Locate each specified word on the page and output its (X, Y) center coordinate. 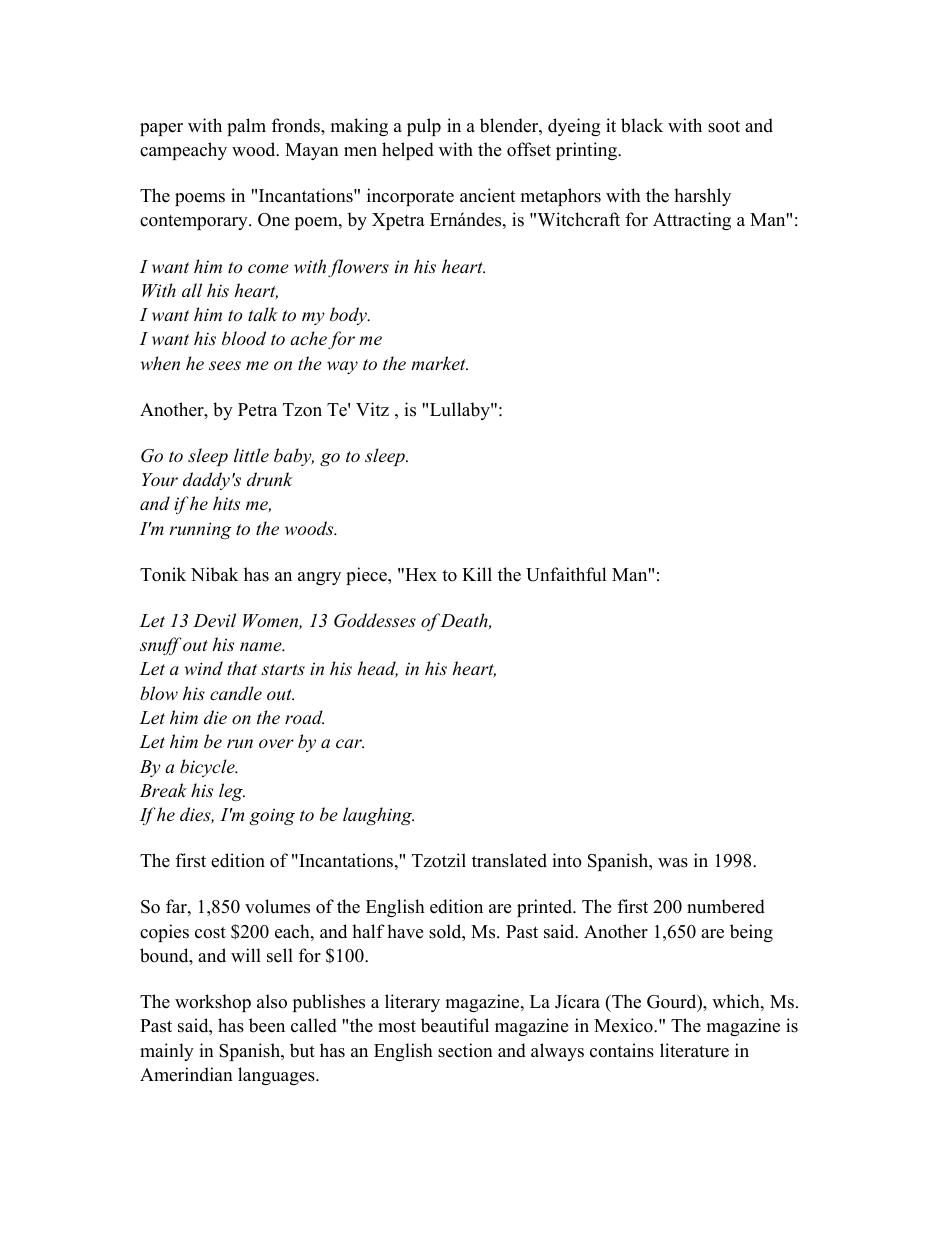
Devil (214, 620)
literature (694, 1050)
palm (246, 127)
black (642, 125)
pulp (424, 127)
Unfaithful (566, 574)
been (267, 1025)
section (465, 1050)
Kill (477, 574)
